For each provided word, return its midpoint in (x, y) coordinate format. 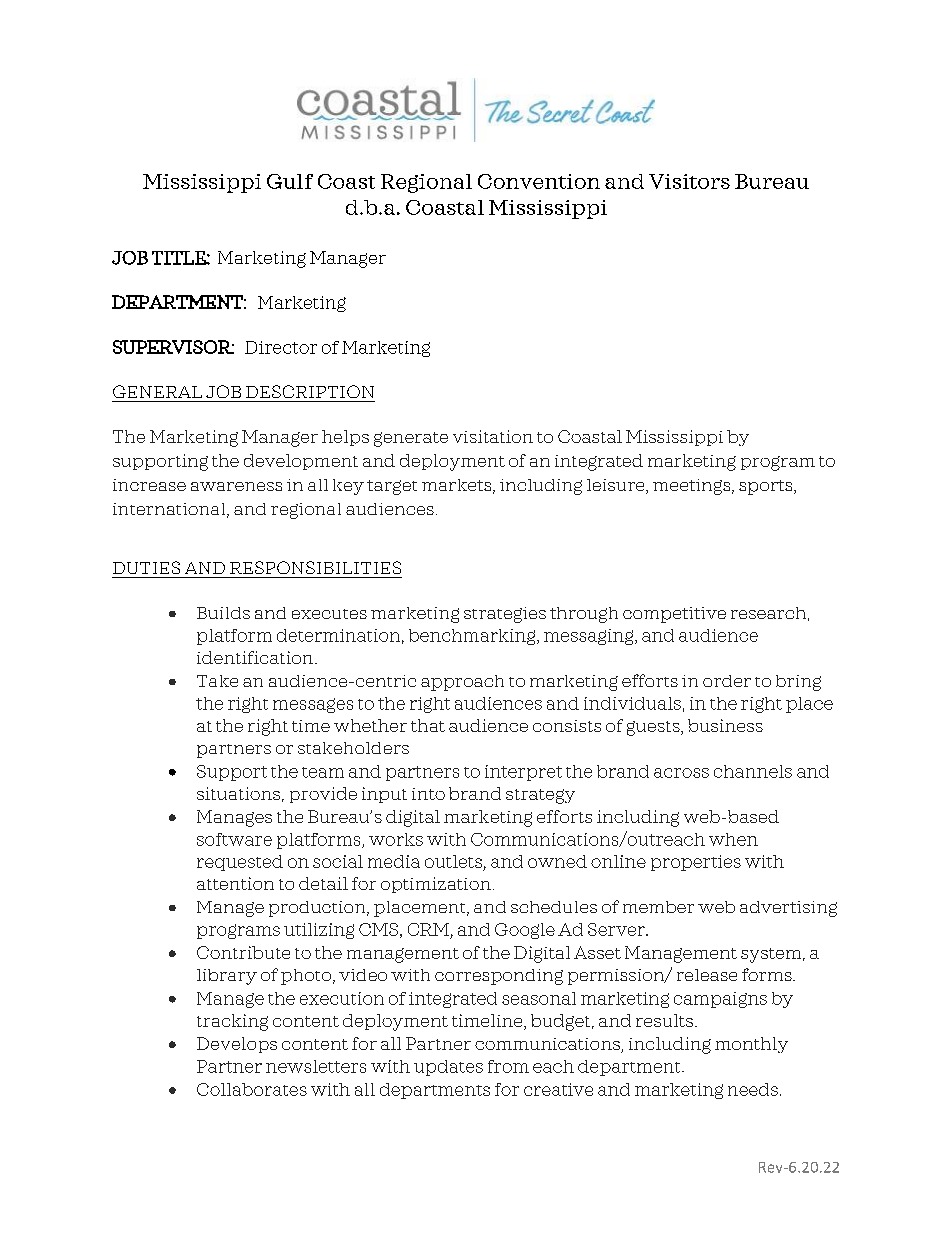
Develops (237, 1045)
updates (448, 1068)
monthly (751, 1045)
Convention (539, 181)
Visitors (689, 181)
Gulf (290, 181)
